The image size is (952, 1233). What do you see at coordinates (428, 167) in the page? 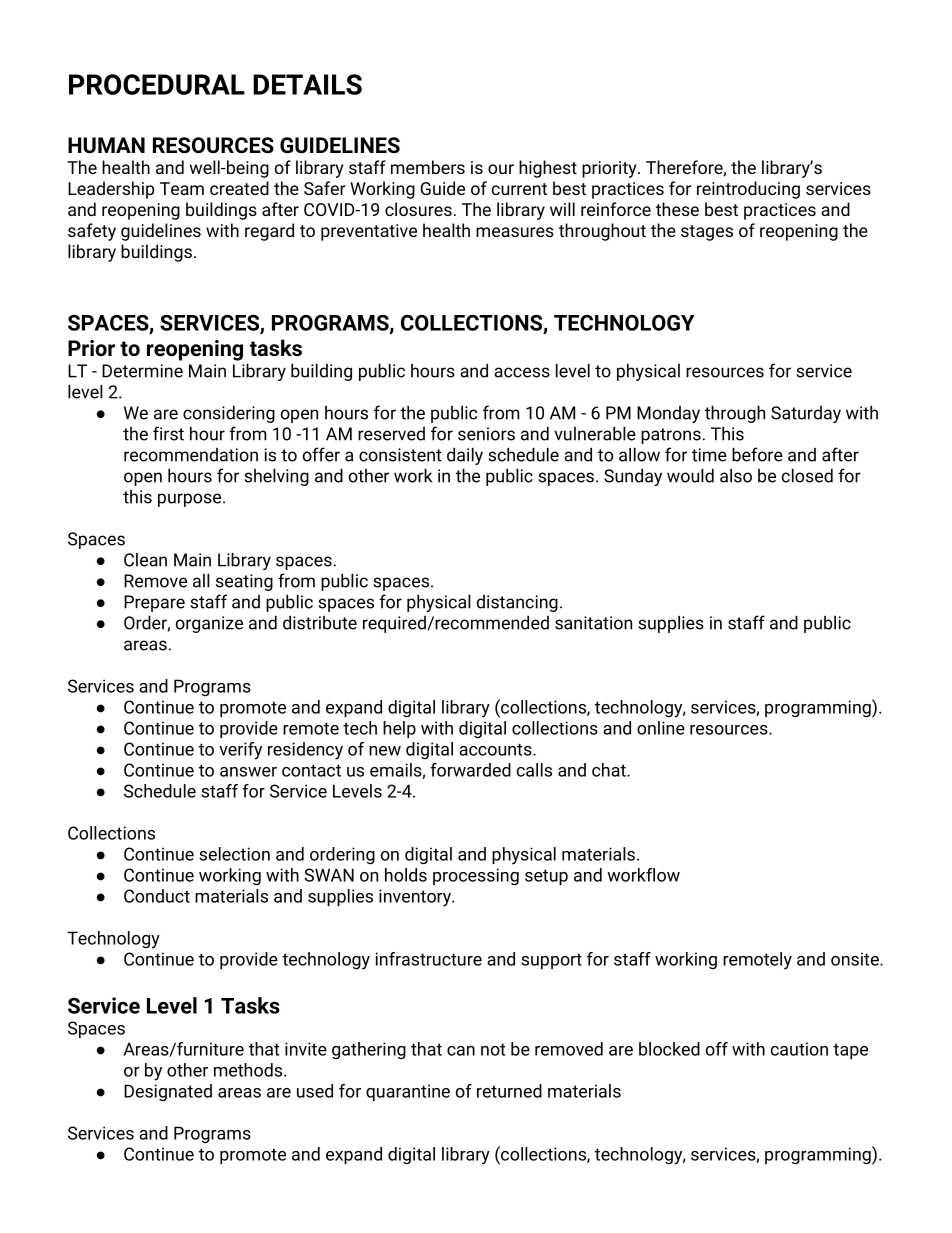
I see `members` at bounding box center [428, 167].
